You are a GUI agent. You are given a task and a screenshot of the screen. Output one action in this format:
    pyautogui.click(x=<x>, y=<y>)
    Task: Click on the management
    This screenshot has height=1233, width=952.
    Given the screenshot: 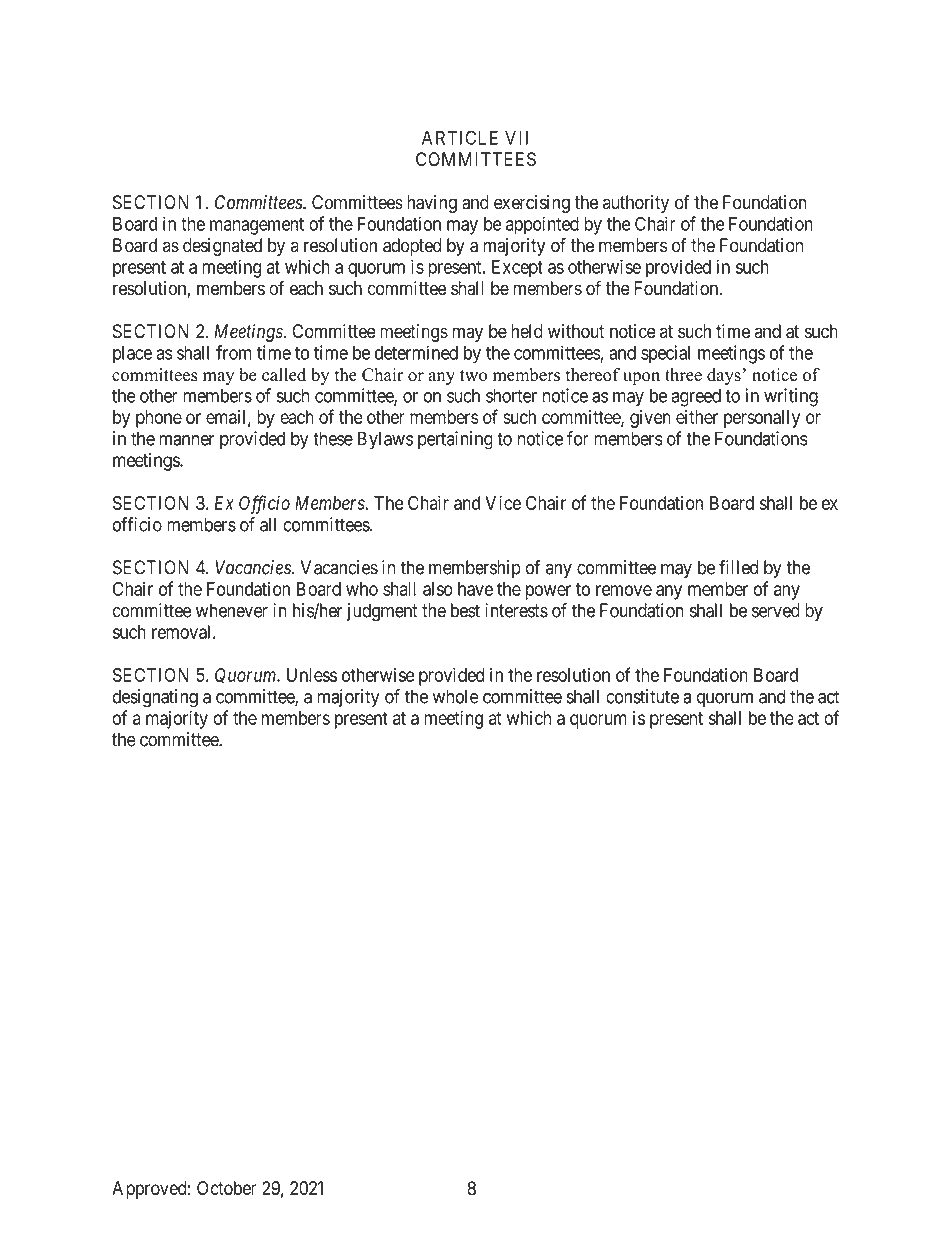 What is the action you would take?
    pyautogui.click(x=257, y=226)
